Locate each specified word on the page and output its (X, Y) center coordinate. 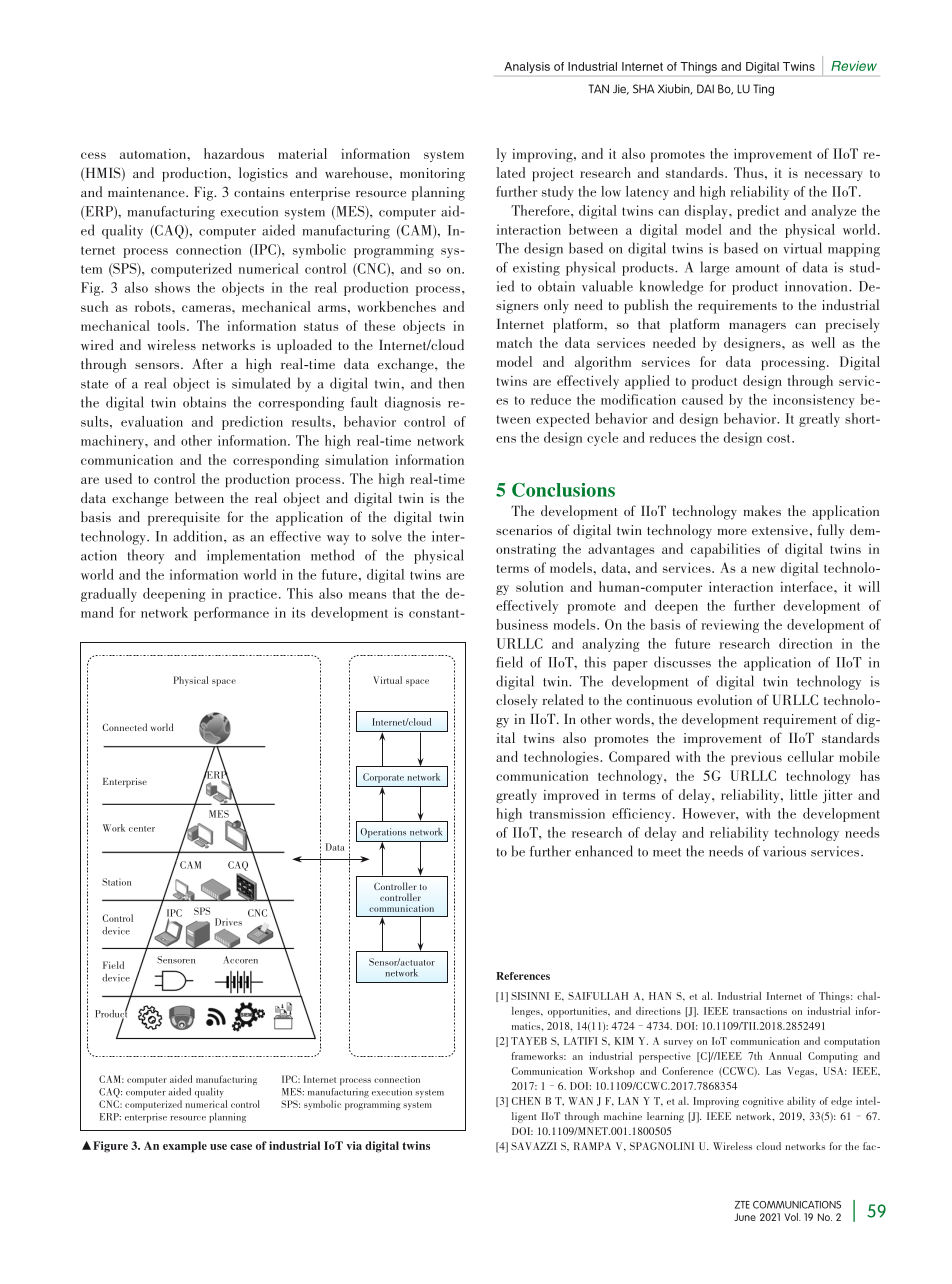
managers (757, 328)
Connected (124, 727)
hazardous (234, 153)
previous (756, 758)
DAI (705, 89)
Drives (228, 922)
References (523, 976)
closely (517, 701)
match (514, 342)
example (185, 1147)
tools (171, 325)
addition (199, 536)
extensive (780, 530)
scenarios (524, 530)
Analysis (527, 67)
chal (868, 996)
